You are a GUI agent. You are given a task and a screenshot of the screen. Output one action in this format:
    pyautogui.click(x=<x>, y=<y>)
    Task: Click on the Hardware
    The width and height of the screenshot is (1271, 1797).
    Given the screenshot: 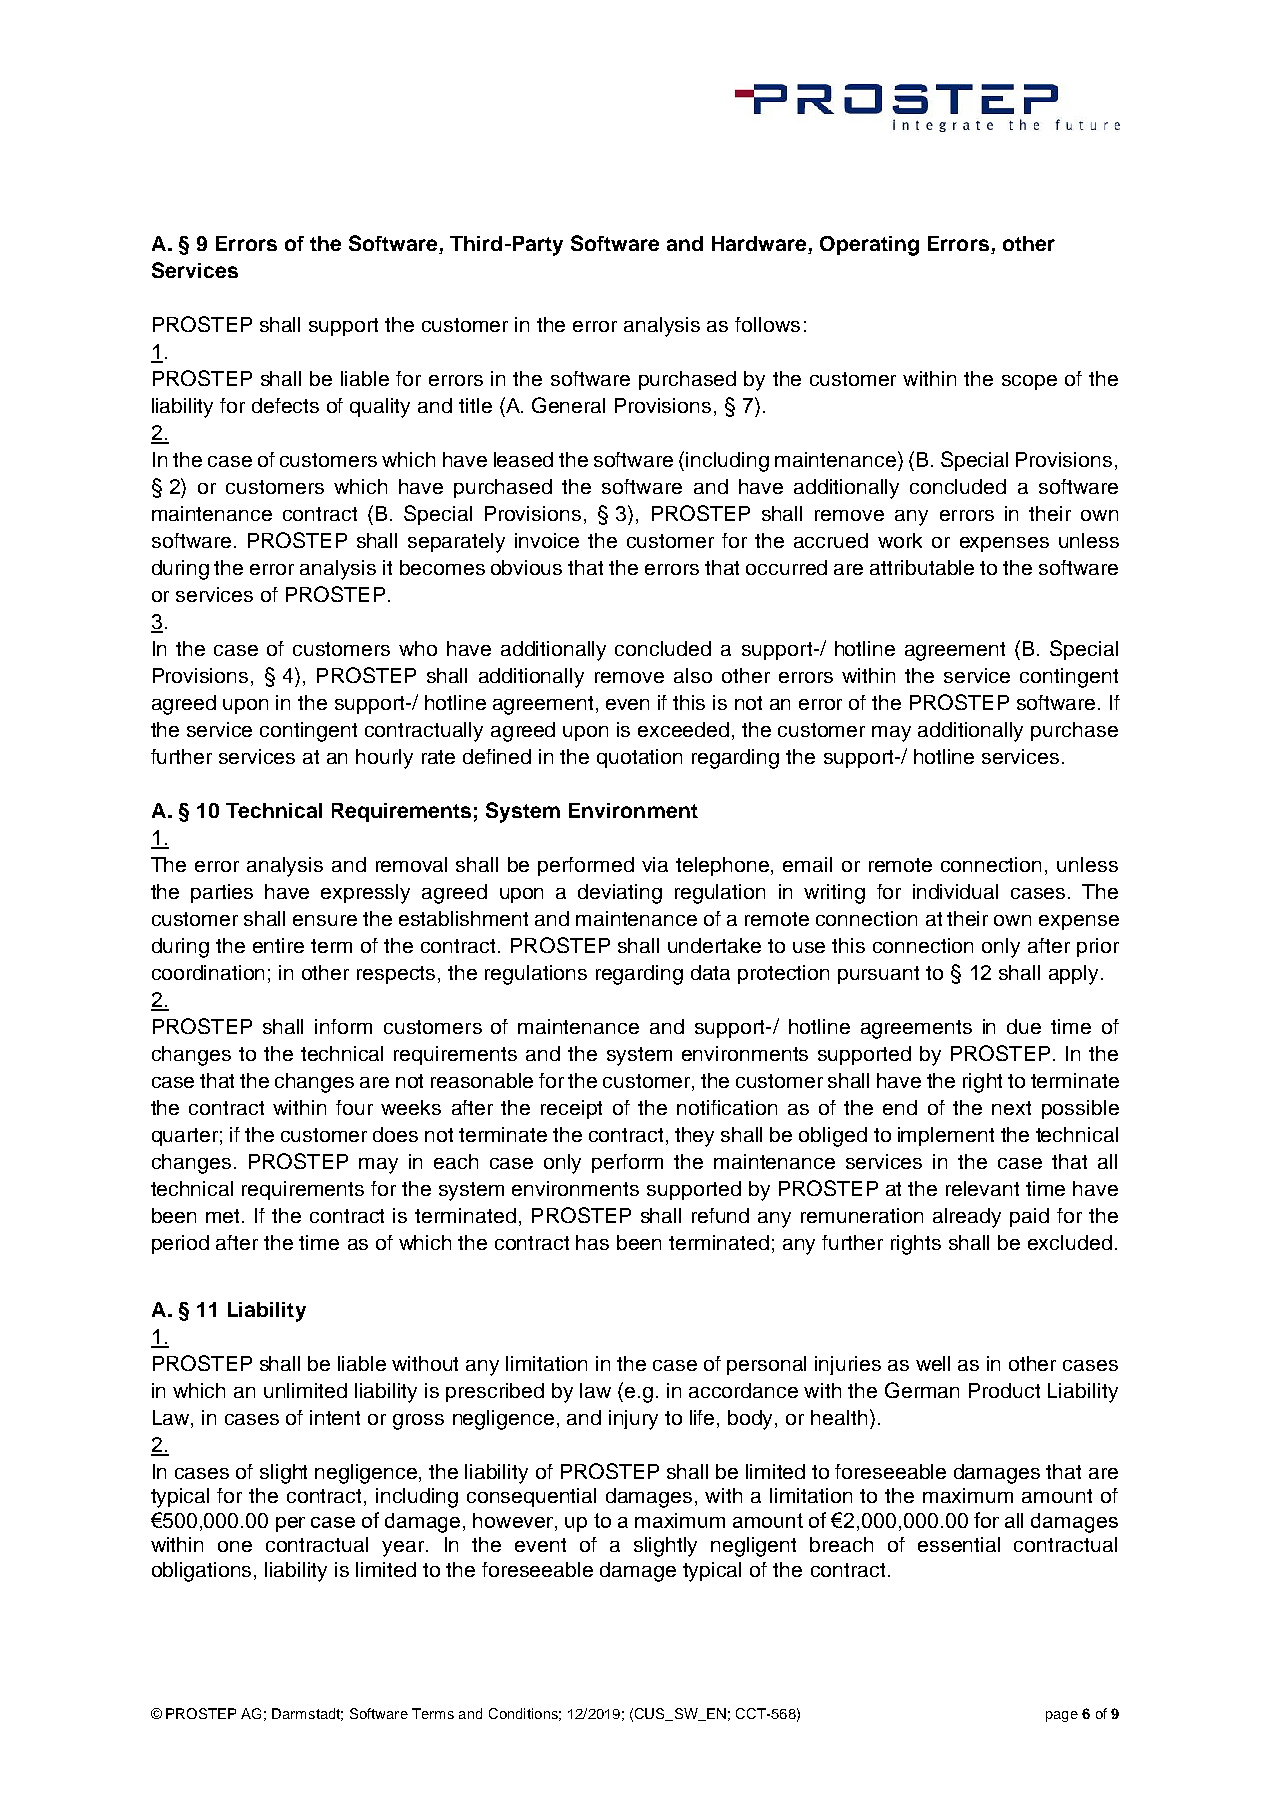 What is the action you would take?
    pyautogui.click(x=760, y=245)
